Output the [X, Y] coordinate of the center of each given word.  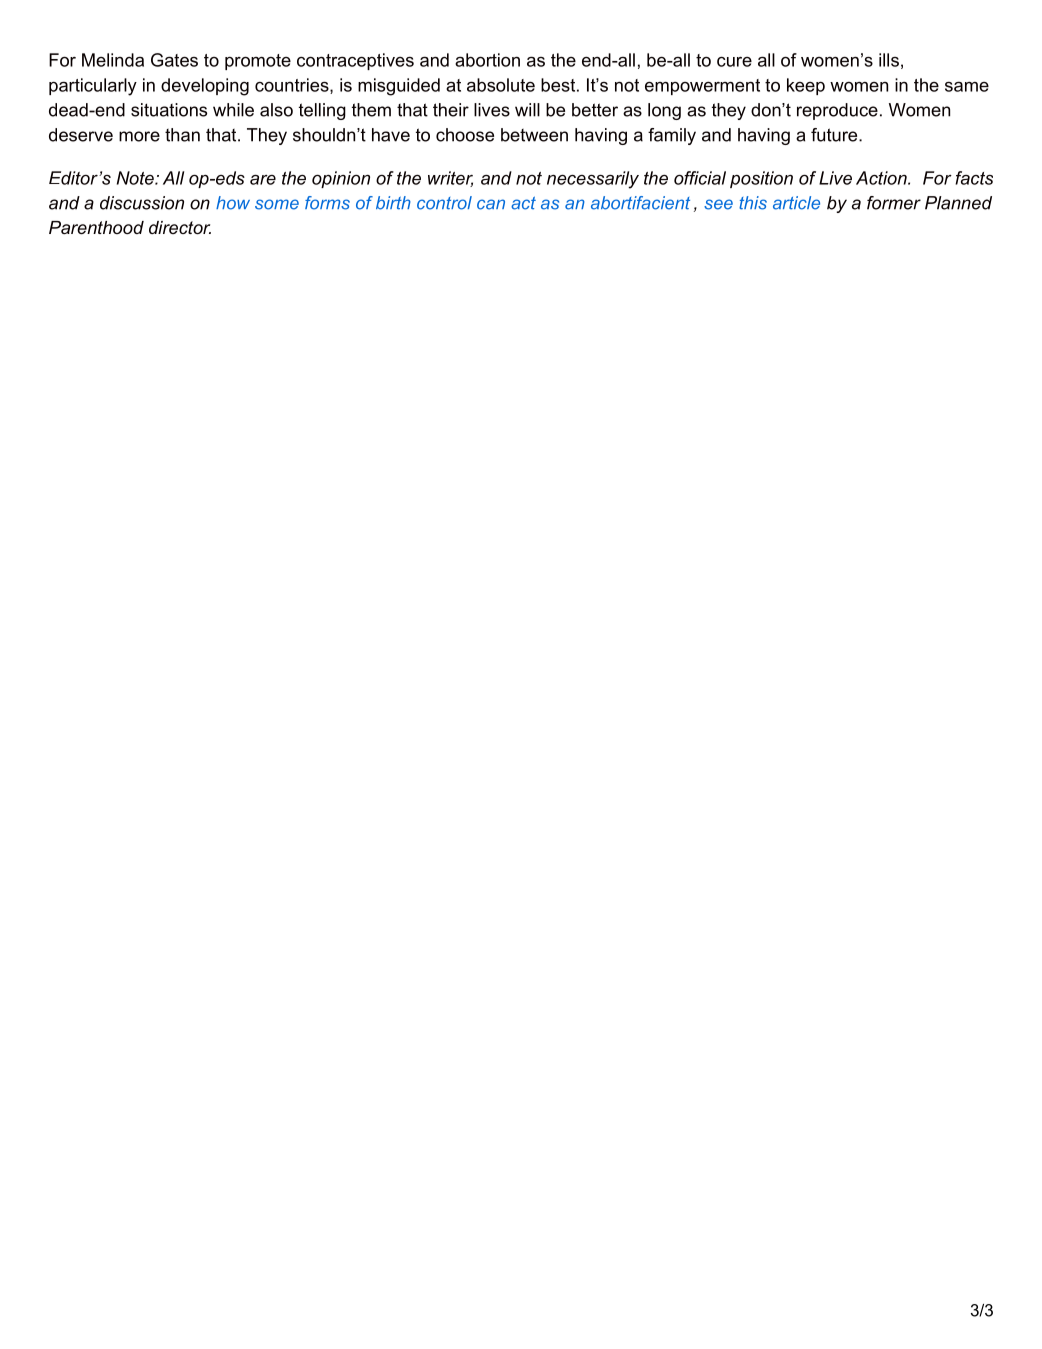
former [894, 203]
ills [889, 60]
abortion [487, 60]
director [180, 227]
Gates [174, 60]
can [491, 204]
